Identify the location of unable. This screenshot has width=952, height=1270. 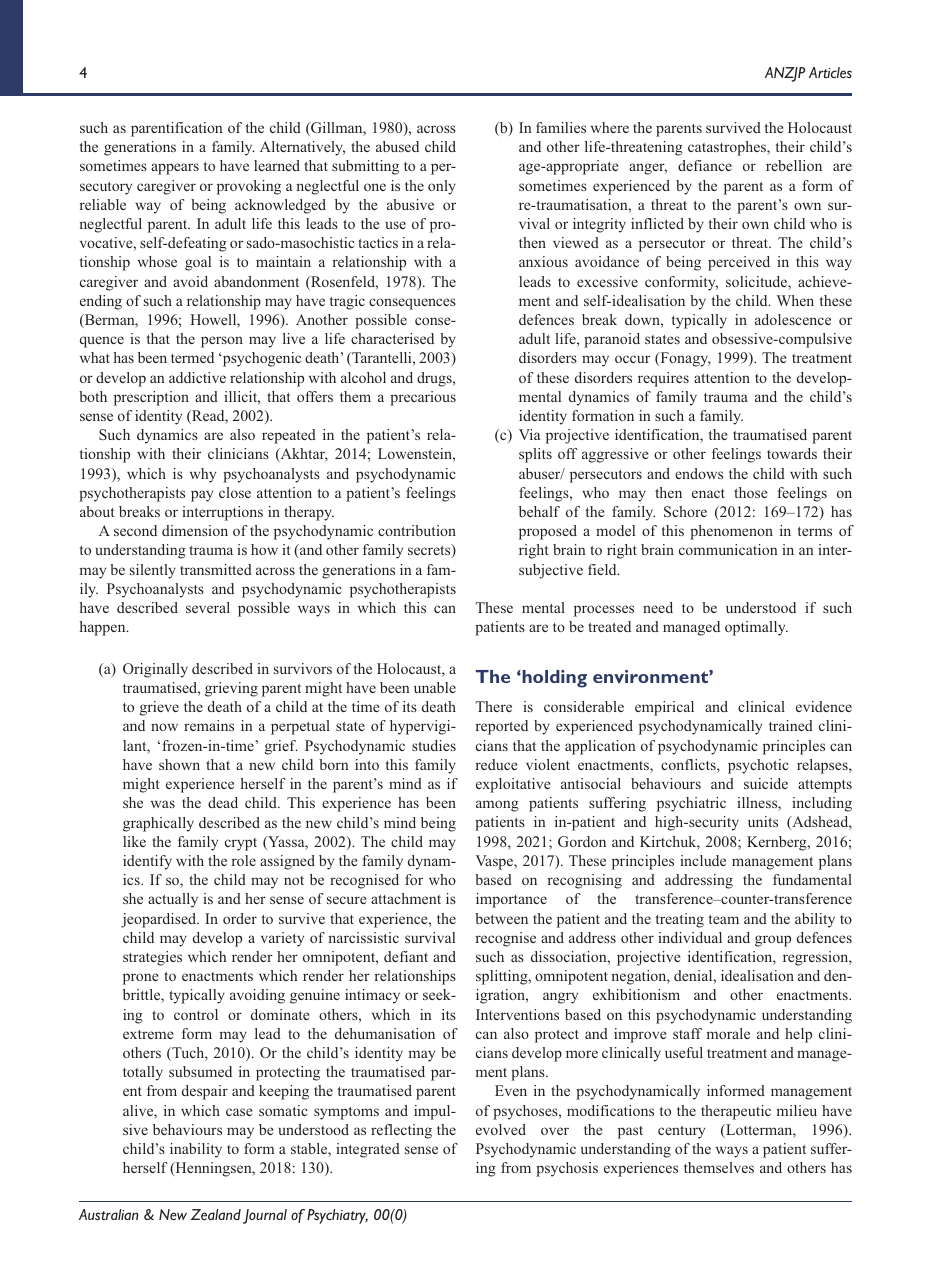
(435, 687).
